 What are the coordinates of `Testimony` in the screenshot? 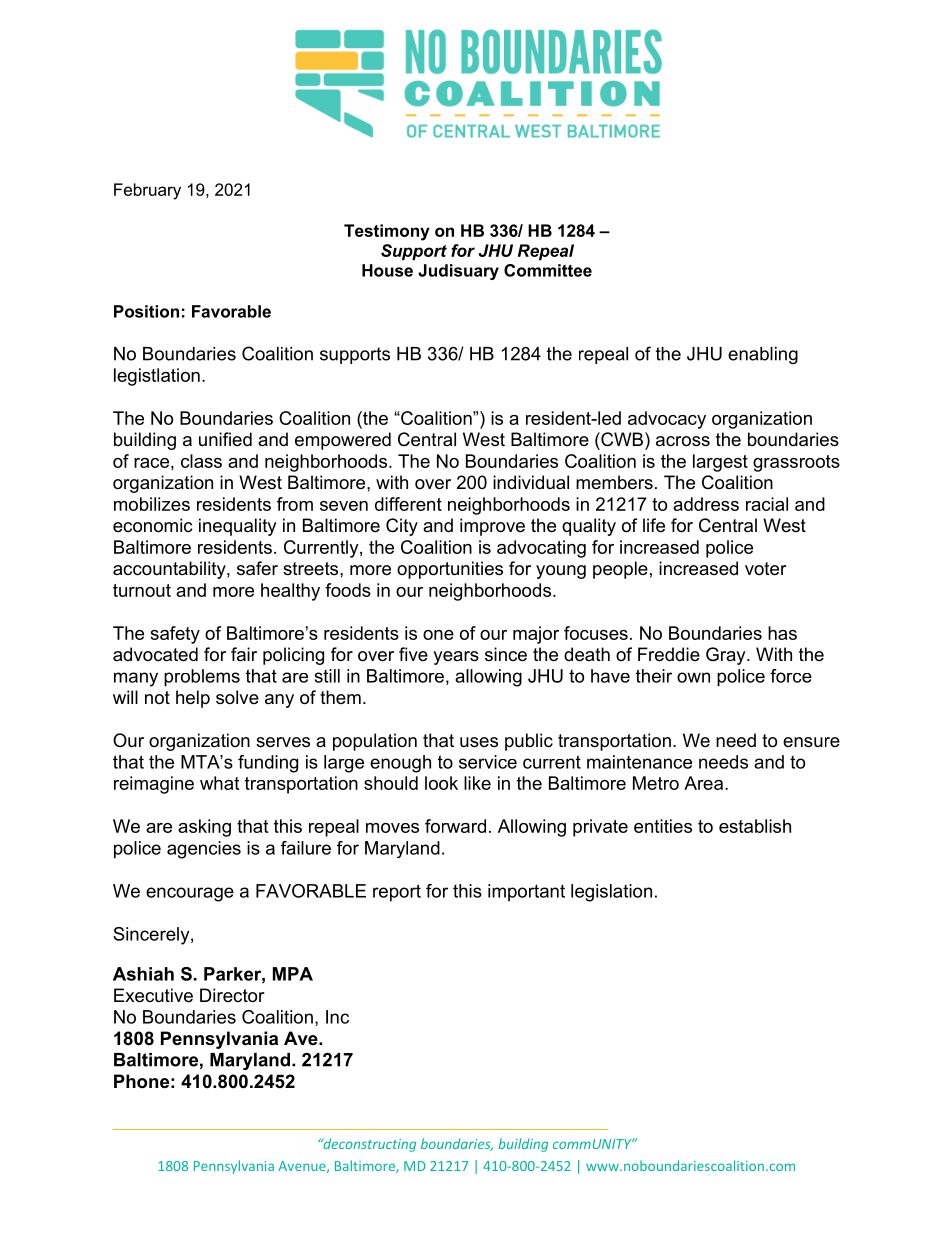 It's located at (387, 232).
